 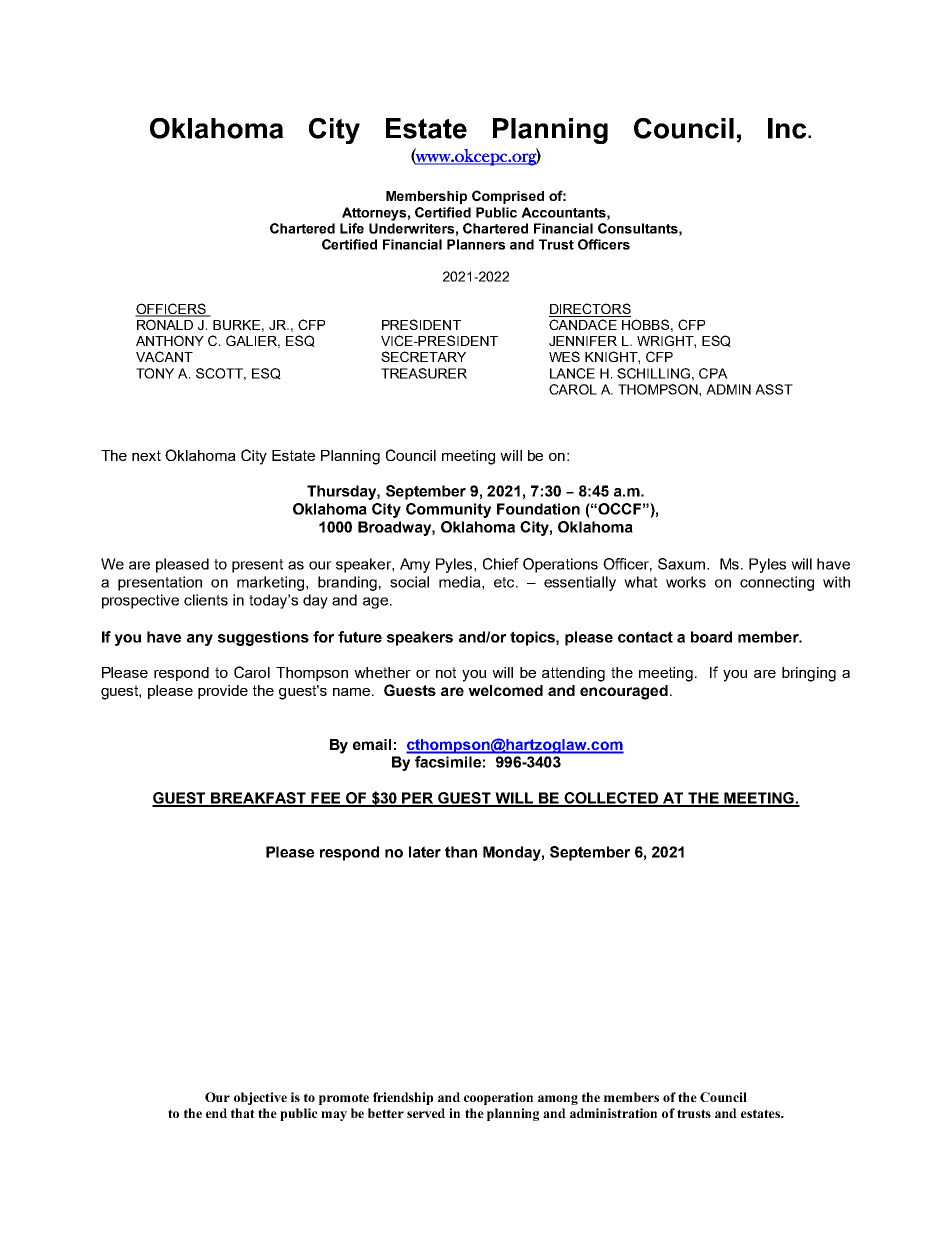 I want to click on than, so click(x=461, y=852).
